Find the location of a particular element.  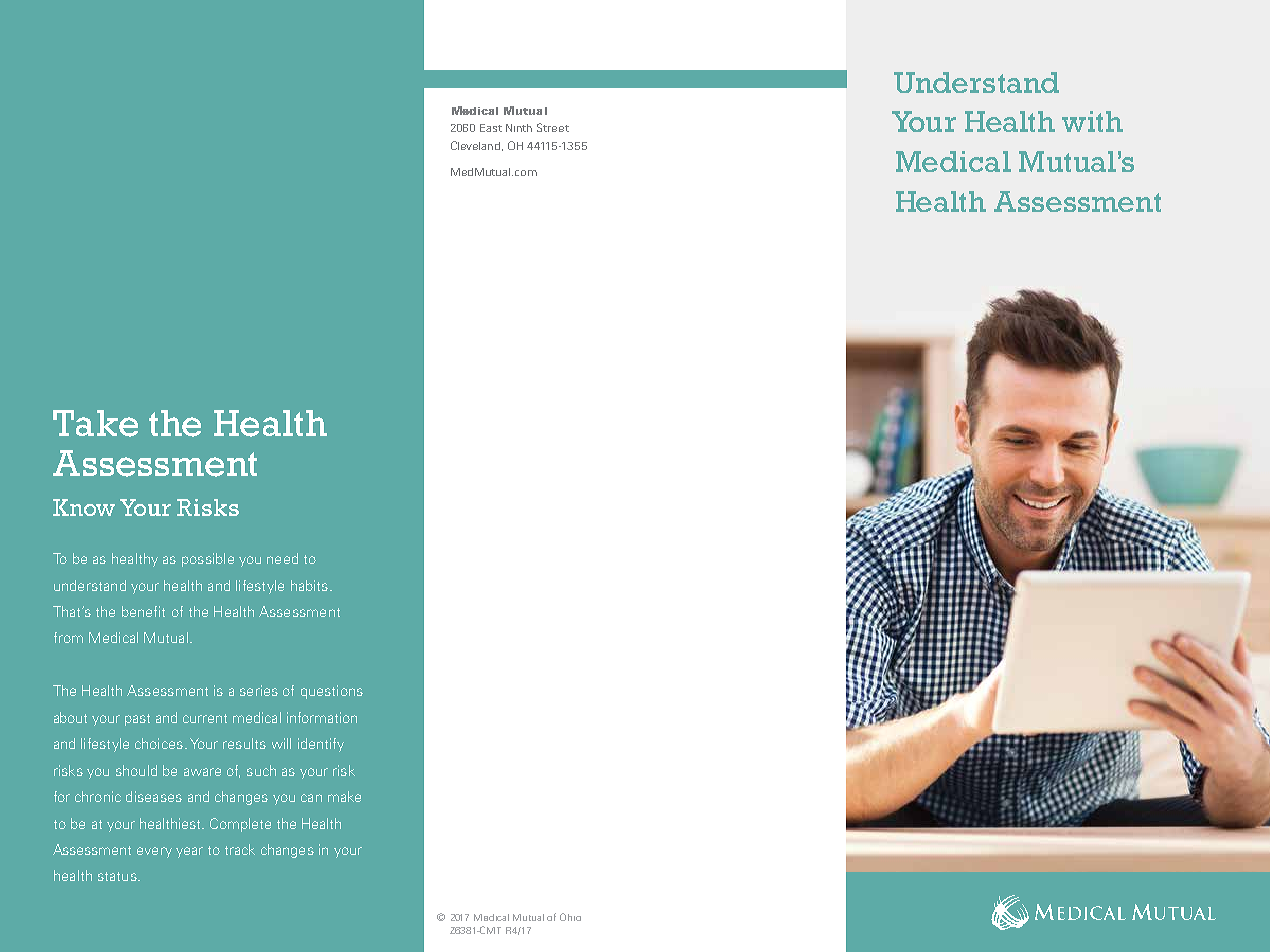

make is located at coordinates (344, 796).
